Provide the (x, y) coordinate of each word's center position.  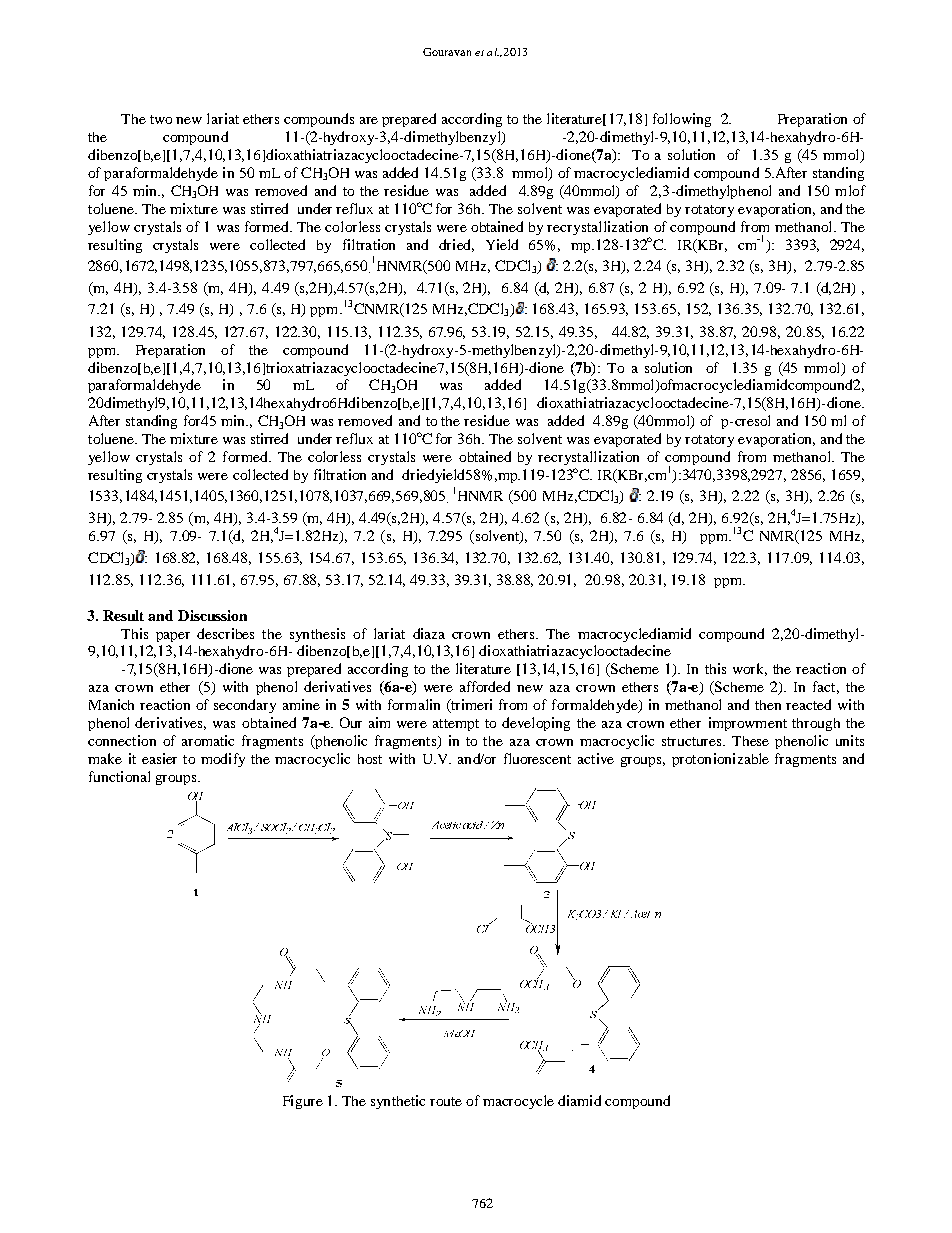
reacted (808, 704)
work (750, 669)
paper (173, 637)
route (446, 1101)
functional (119, 776)
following (682, 120)
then (768, 705)
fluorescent (537, 758)
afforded (485, 686)
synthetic (398, 1102)
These (750, 741)
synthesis (317, 635)
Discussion (212, 615)
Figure (303, 1102)
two (161, 119)
